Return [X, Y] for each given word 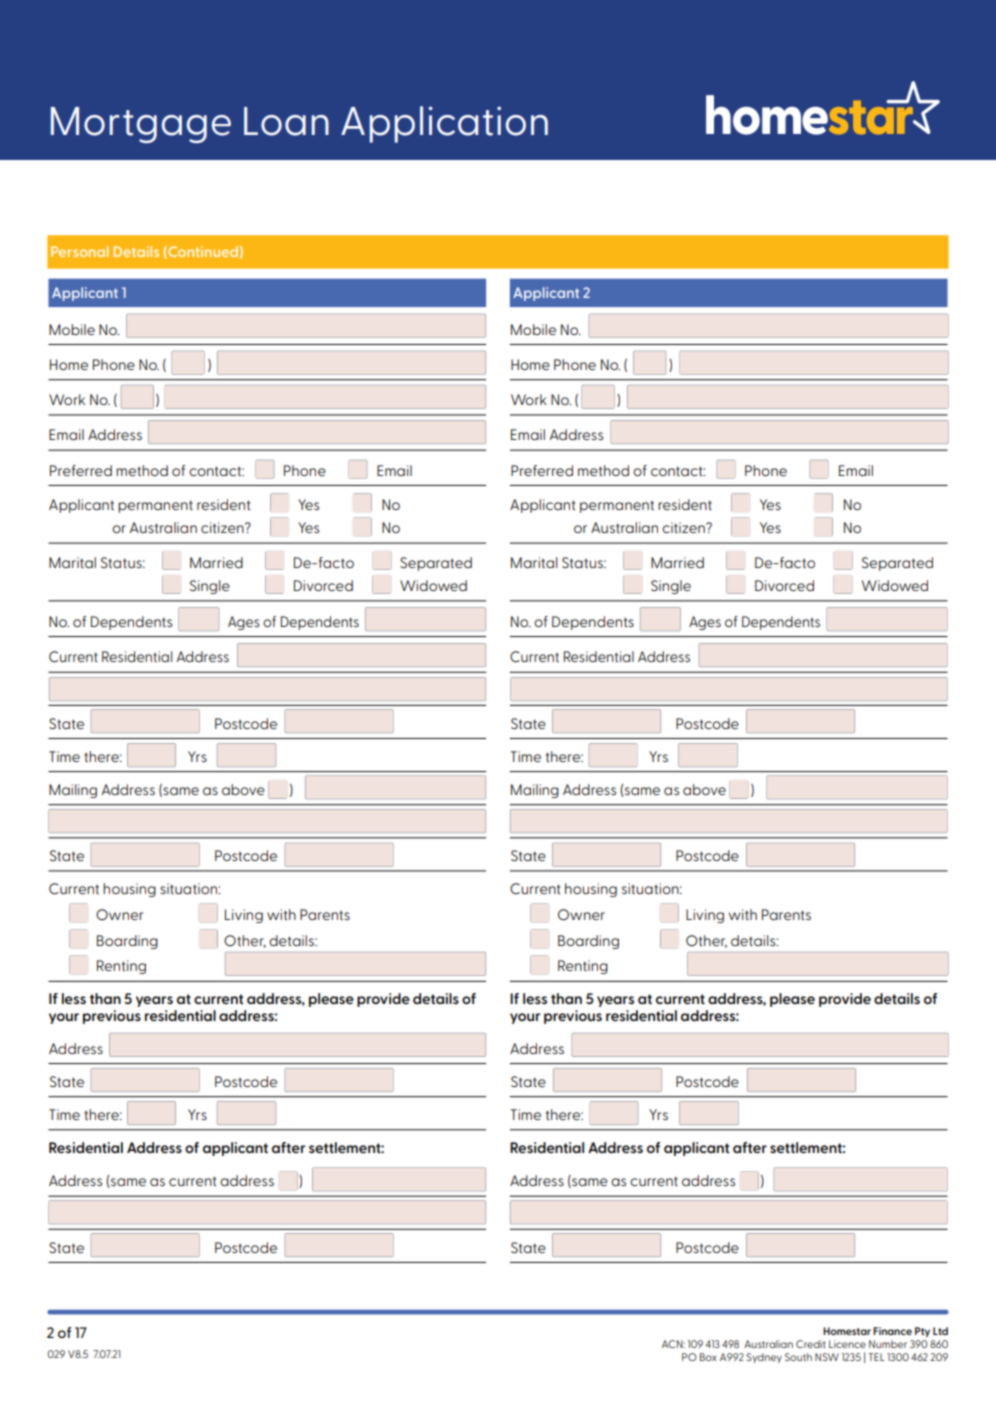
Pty [922, 1332]
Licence [847, 1344]
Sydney [764, 1358]
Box [708, 1357]
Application [444, 124]
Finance [892, 1331]
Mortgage [141, 125]
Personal [79, 251]
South [798, 1357]
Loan [286, 121]
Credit [811, 1344]
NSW [827, 1357]
